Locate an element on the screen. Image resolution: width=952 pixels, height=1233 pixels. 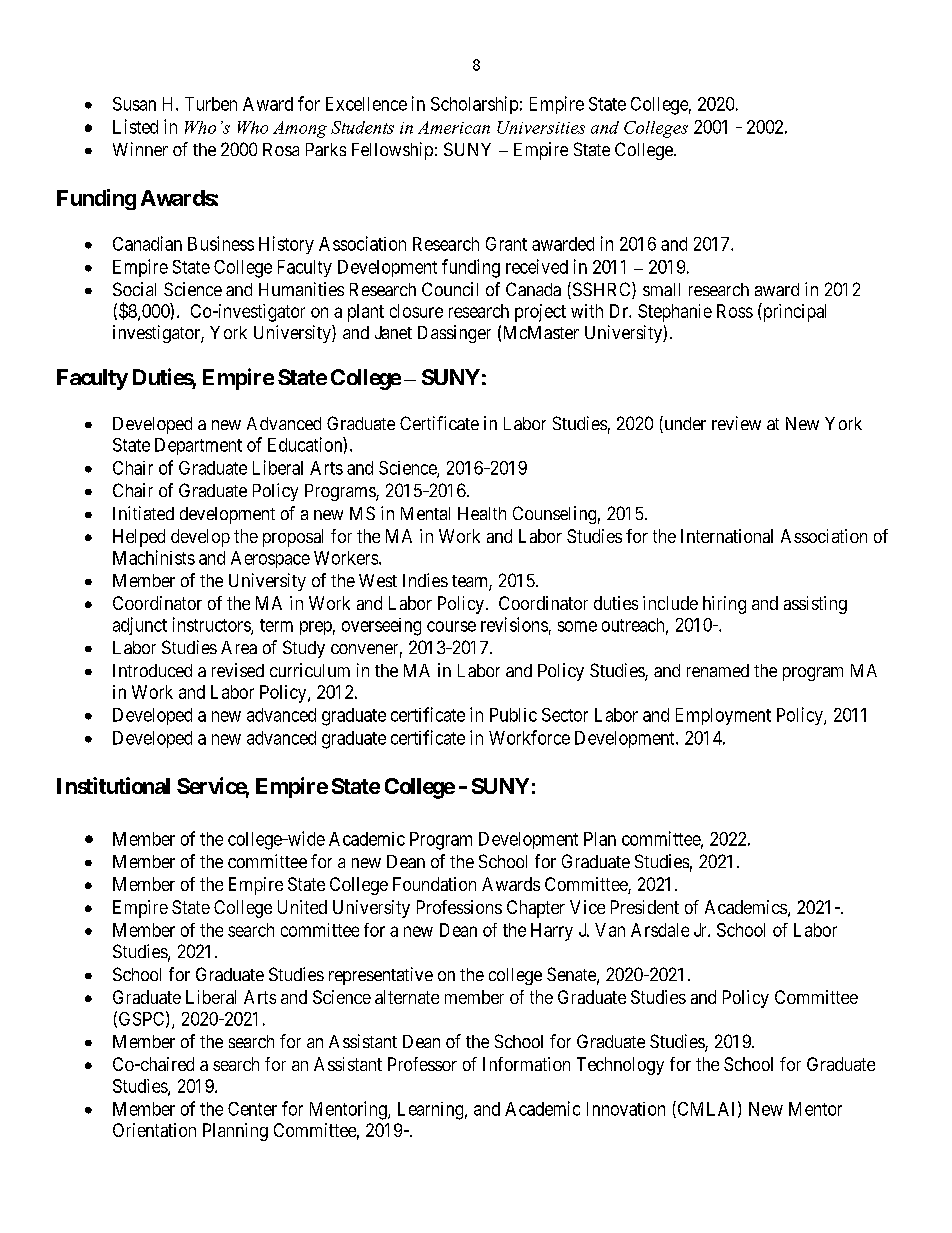
Professor is located at coordinates (422, 1064).
